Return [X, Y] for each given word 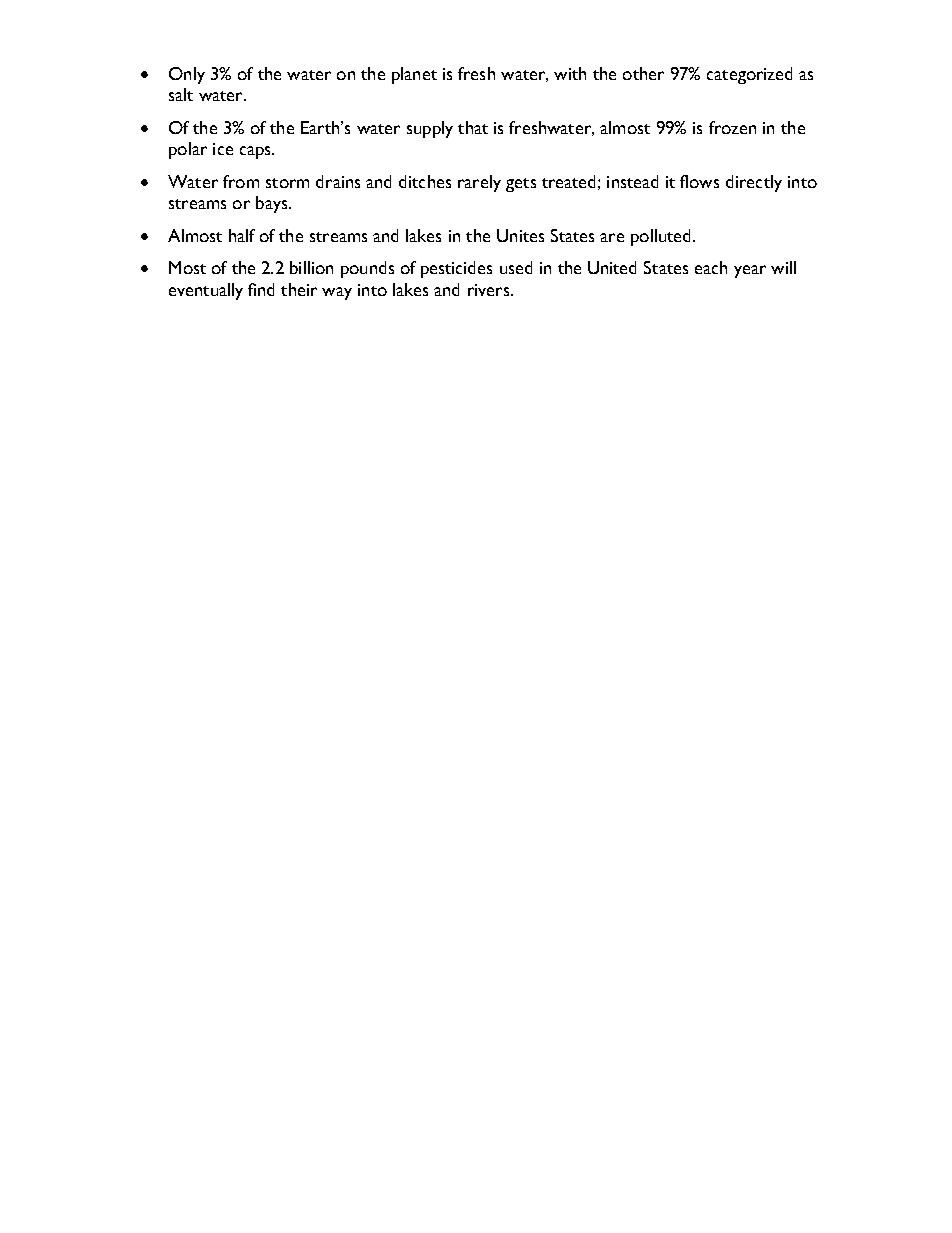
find [261, 289]
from [241, 181]
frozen [732, 127]
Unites [520, 235]
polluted [660, 237]
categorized [749, 75]
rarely [479, 183]
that [473, 127]
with [570, 73]
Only [187, 75]
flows [699, 181]
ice [223, 149]
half [242, 235]
